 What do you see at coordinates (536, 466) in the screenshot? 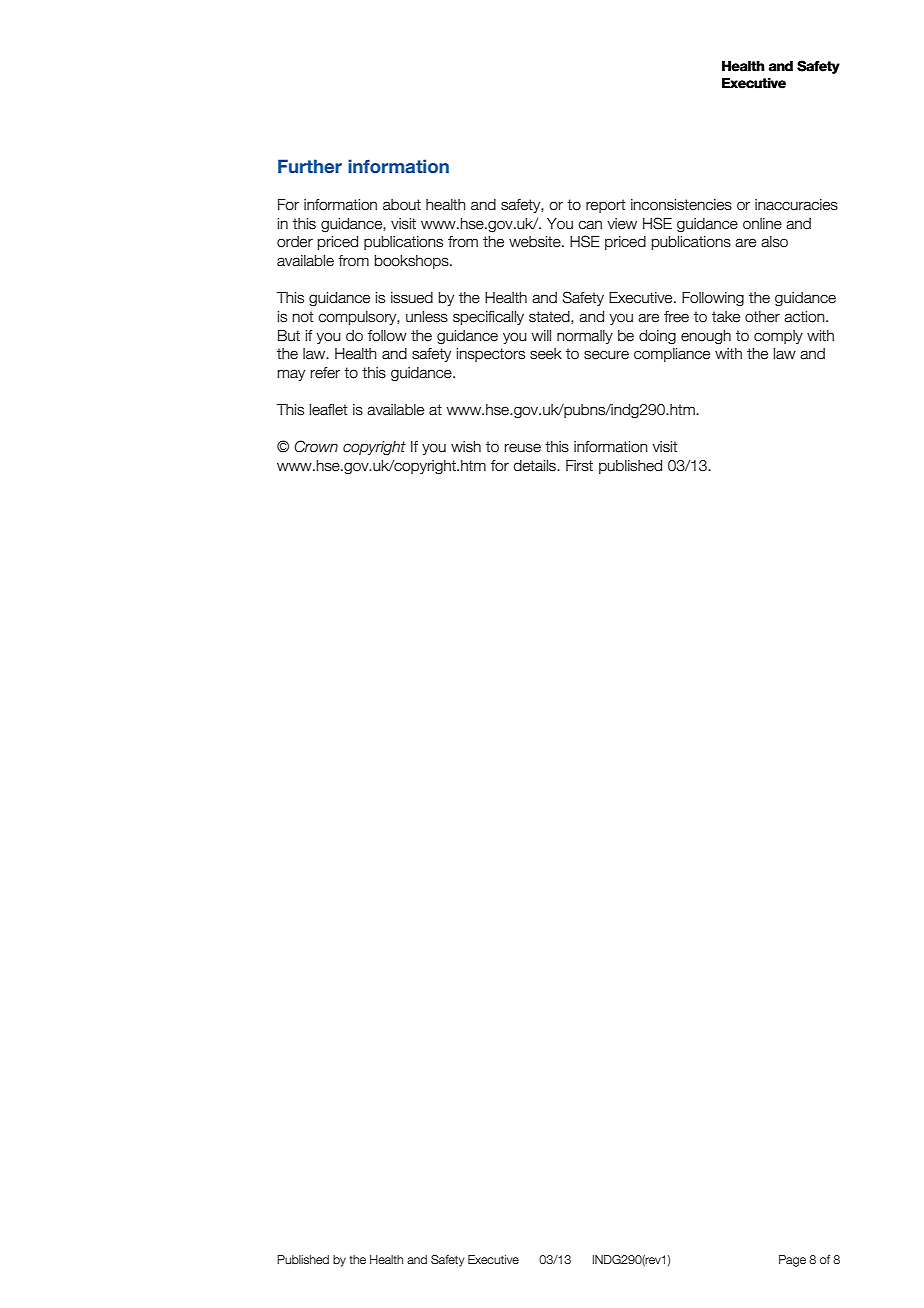
I see `details` at bounding box center [536, 466].
